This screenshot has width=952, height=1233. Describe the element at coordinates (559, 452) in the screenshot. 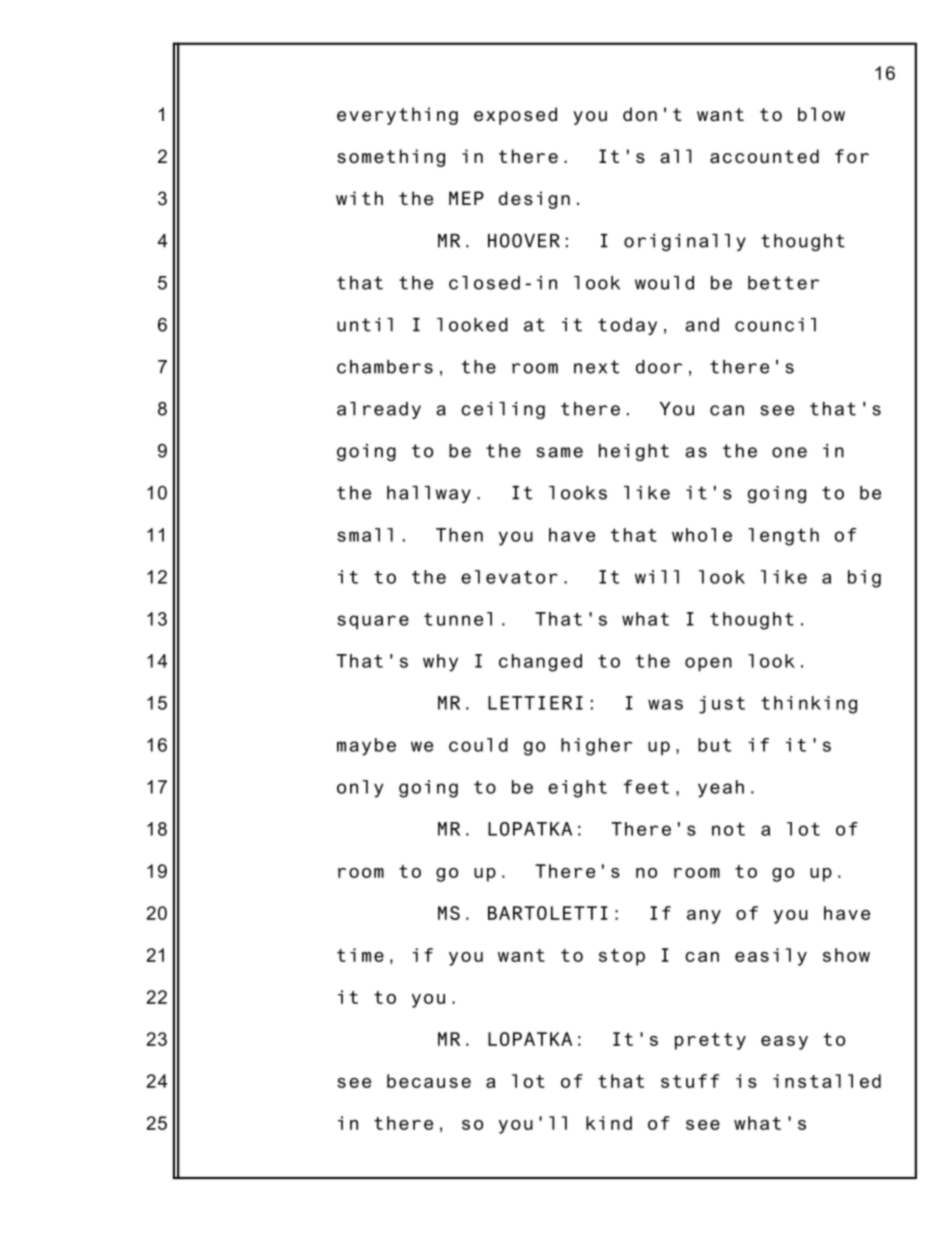

I see `same` at that location.
